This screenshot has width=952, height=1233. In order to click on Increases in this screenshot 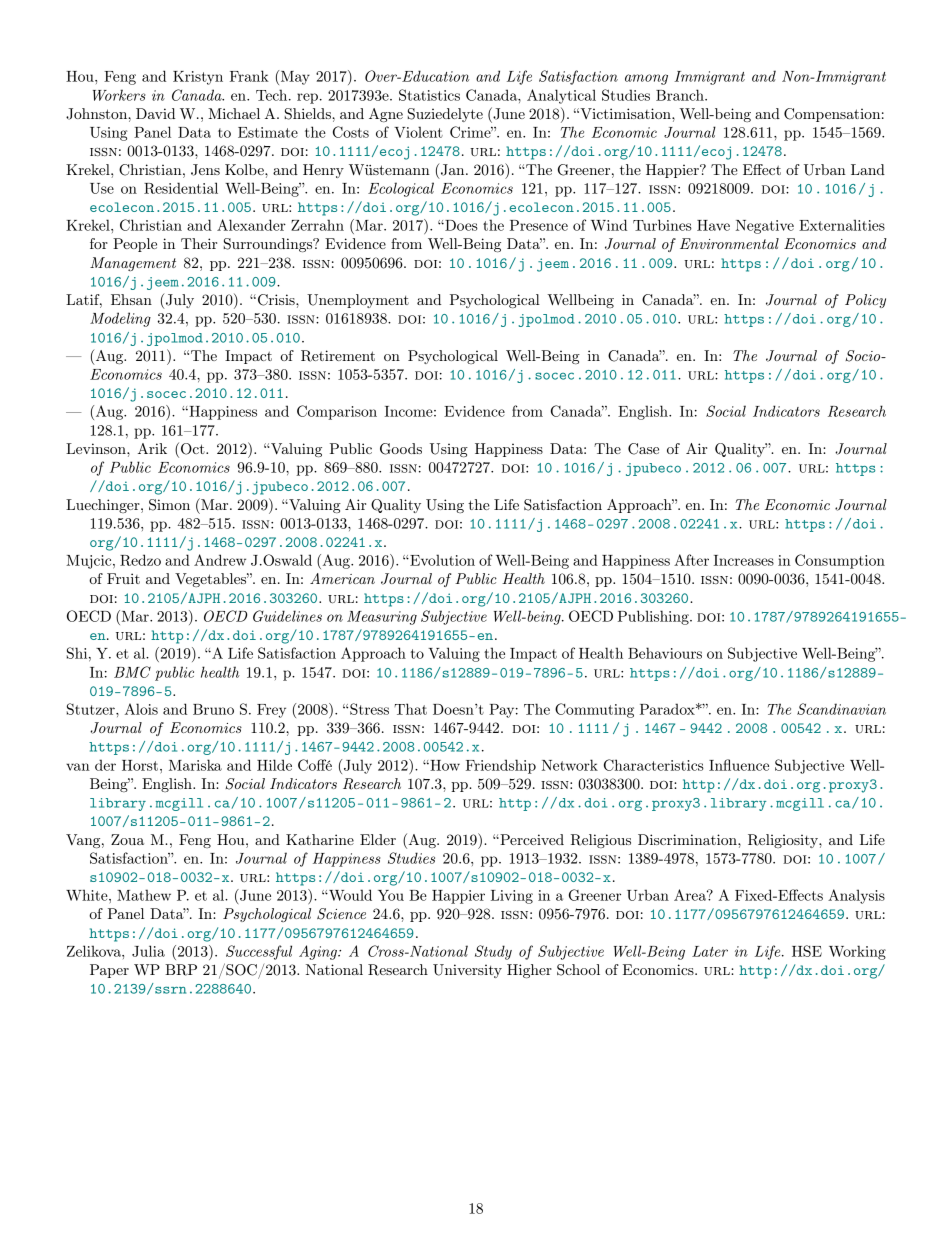, I will do `click(744, 560)`.
